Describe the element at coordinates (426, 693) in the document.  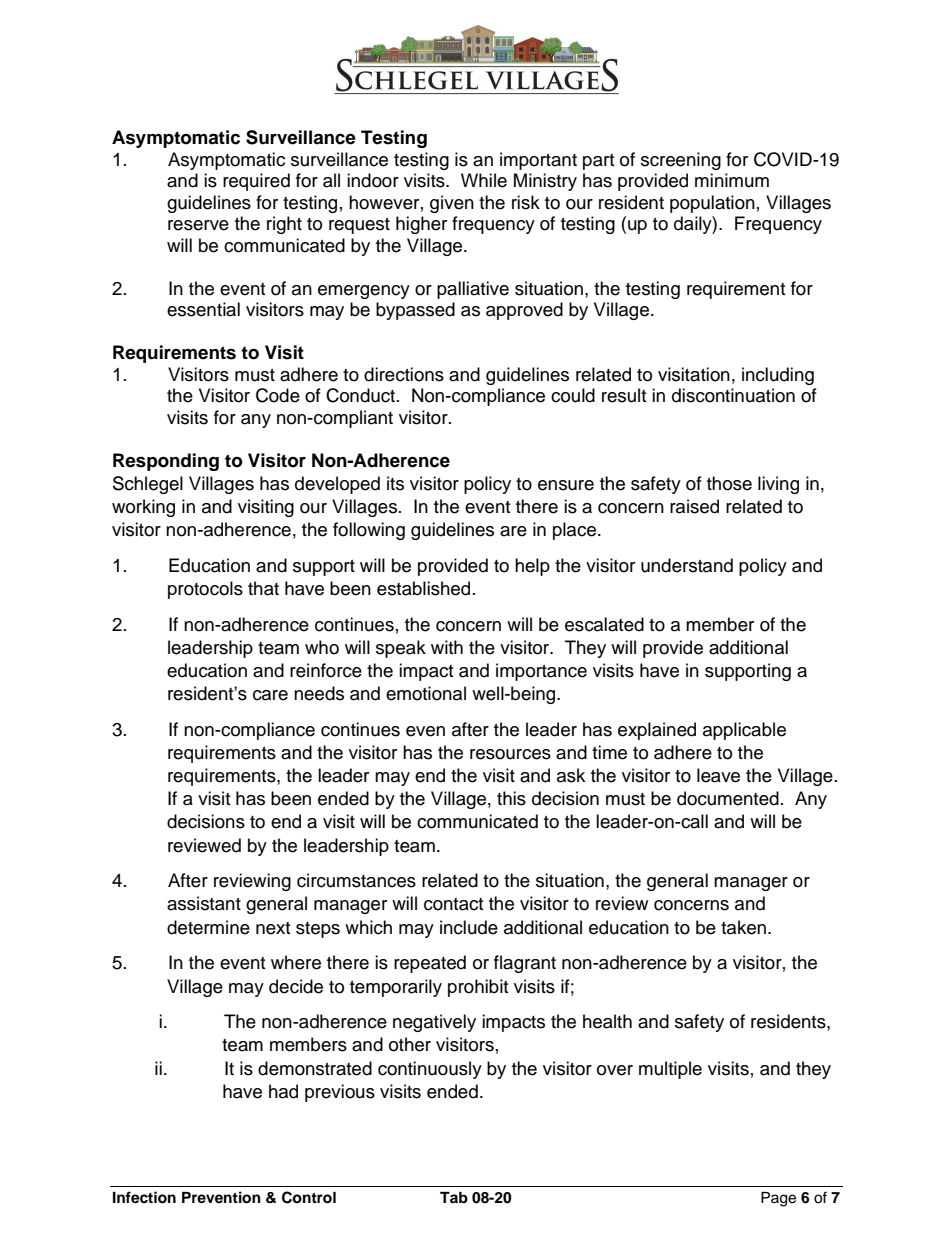
I see `emotional` at that location.
